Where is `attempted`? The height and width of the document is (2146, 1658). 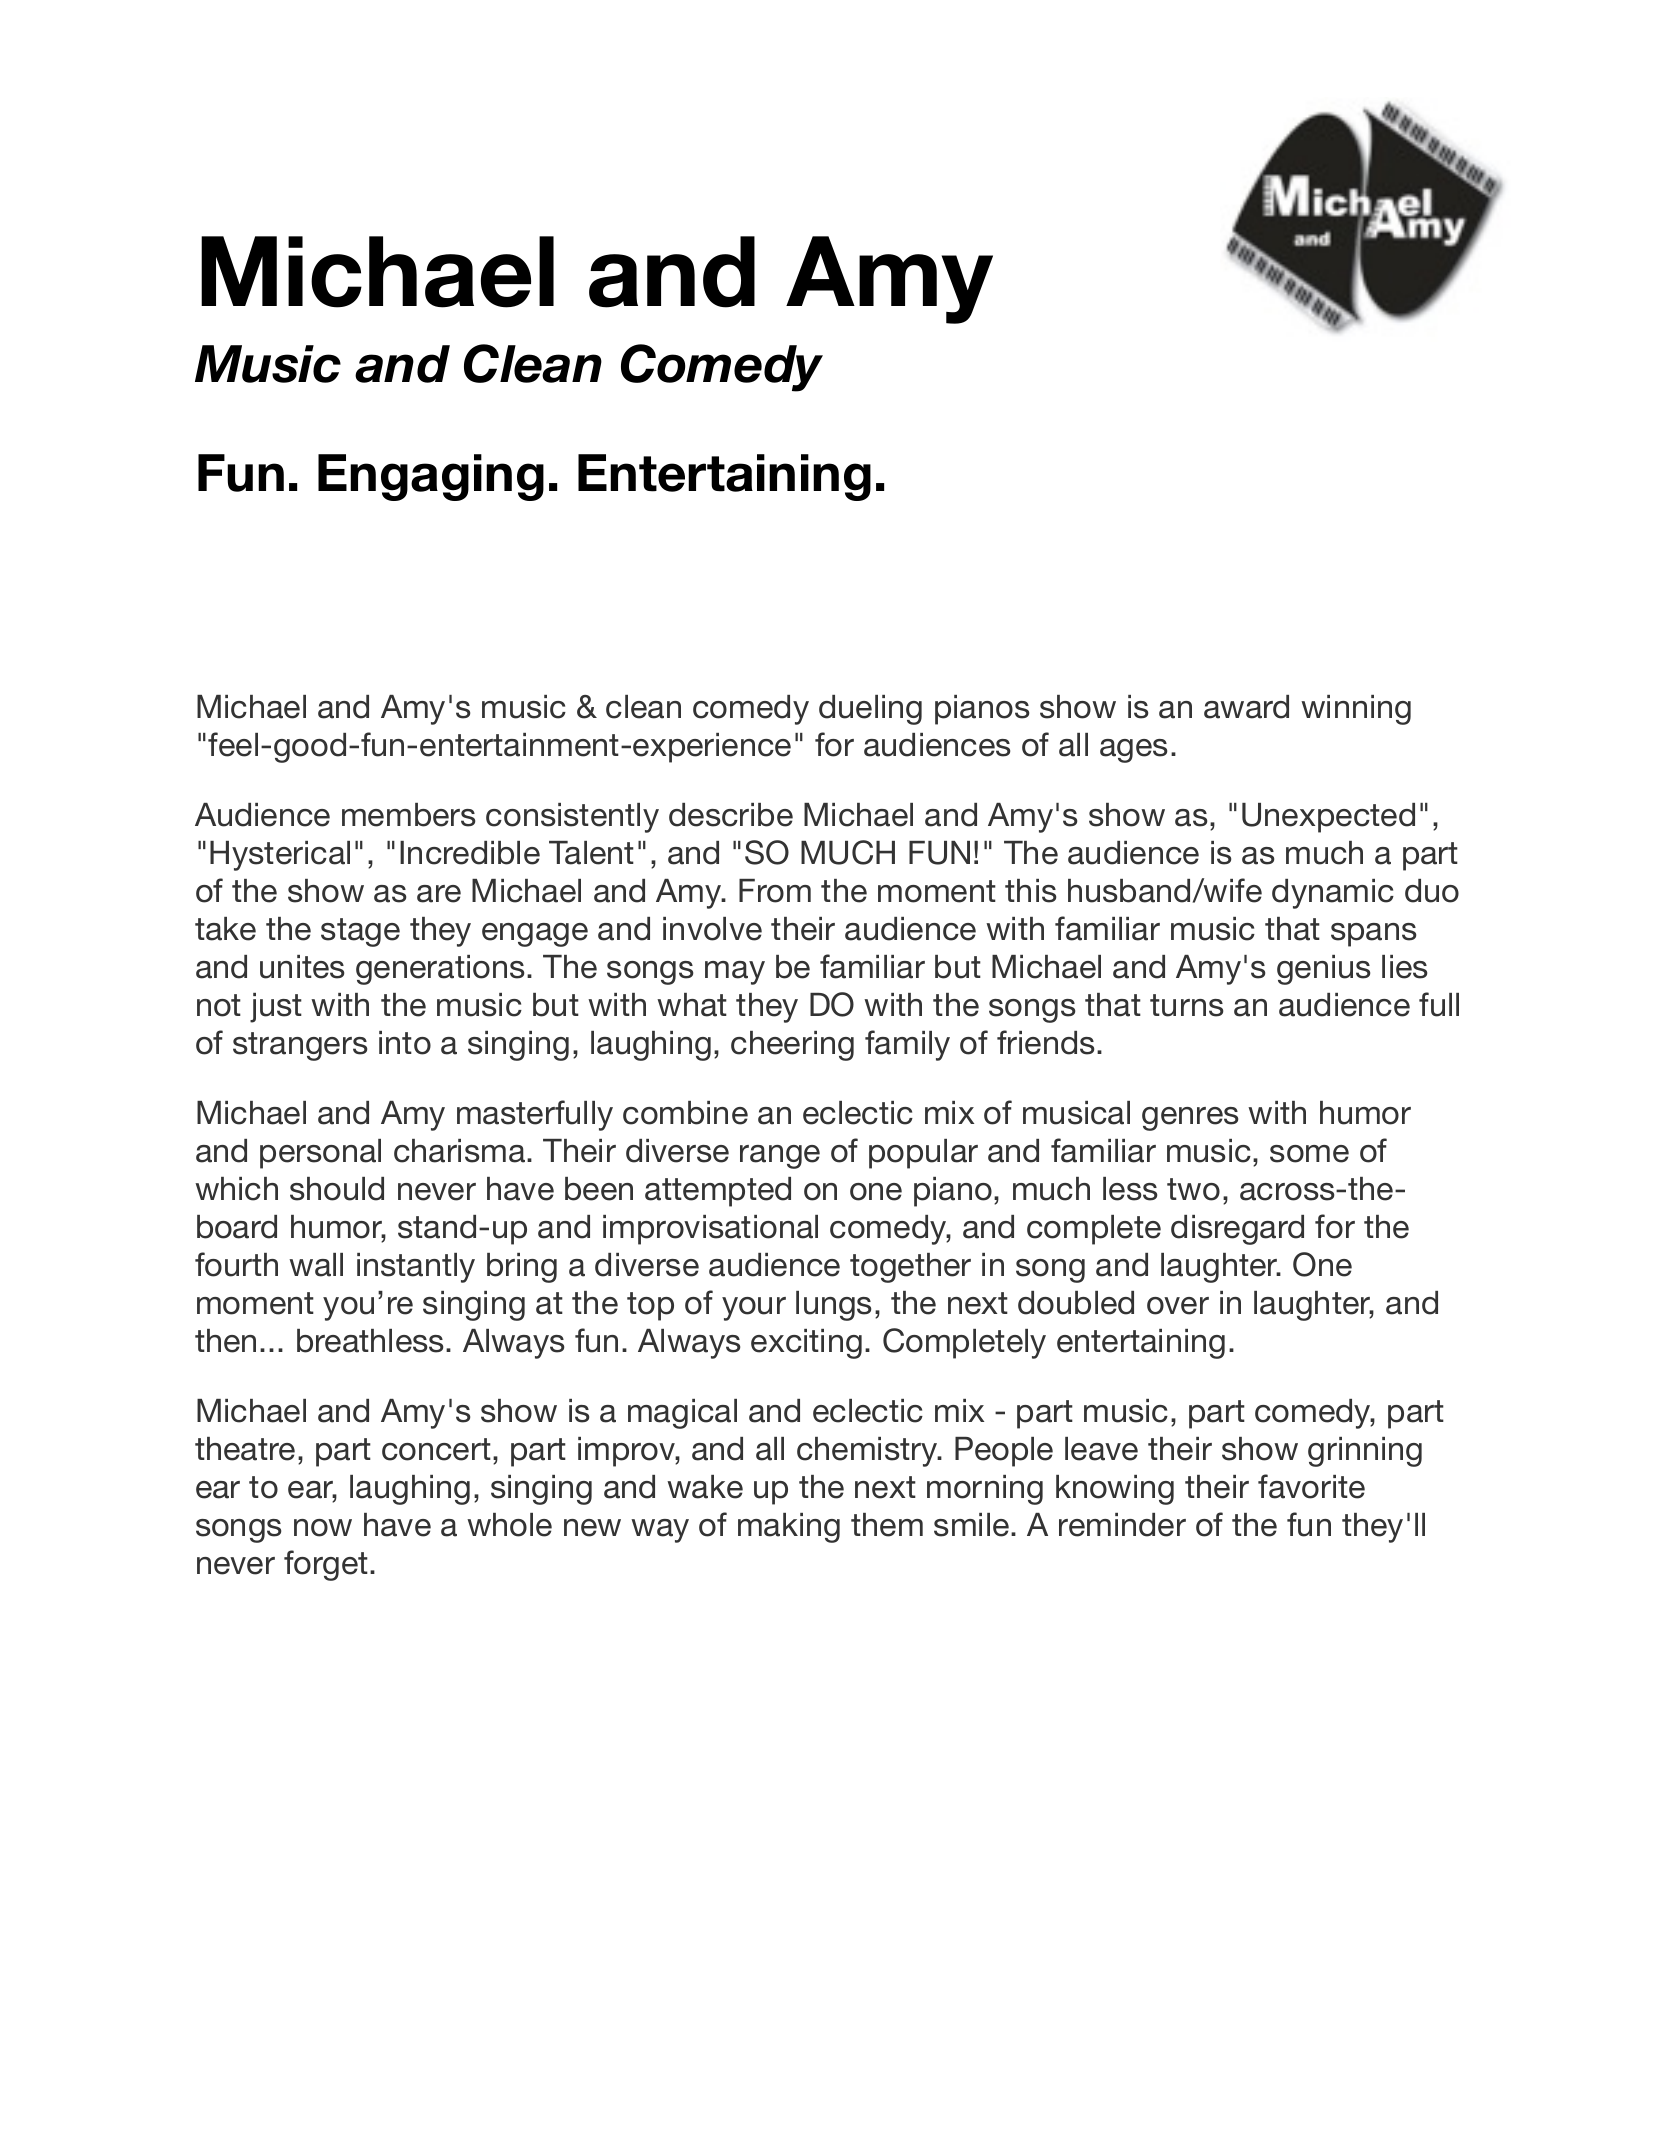
attempted is located at coordinates (718, 1192).
